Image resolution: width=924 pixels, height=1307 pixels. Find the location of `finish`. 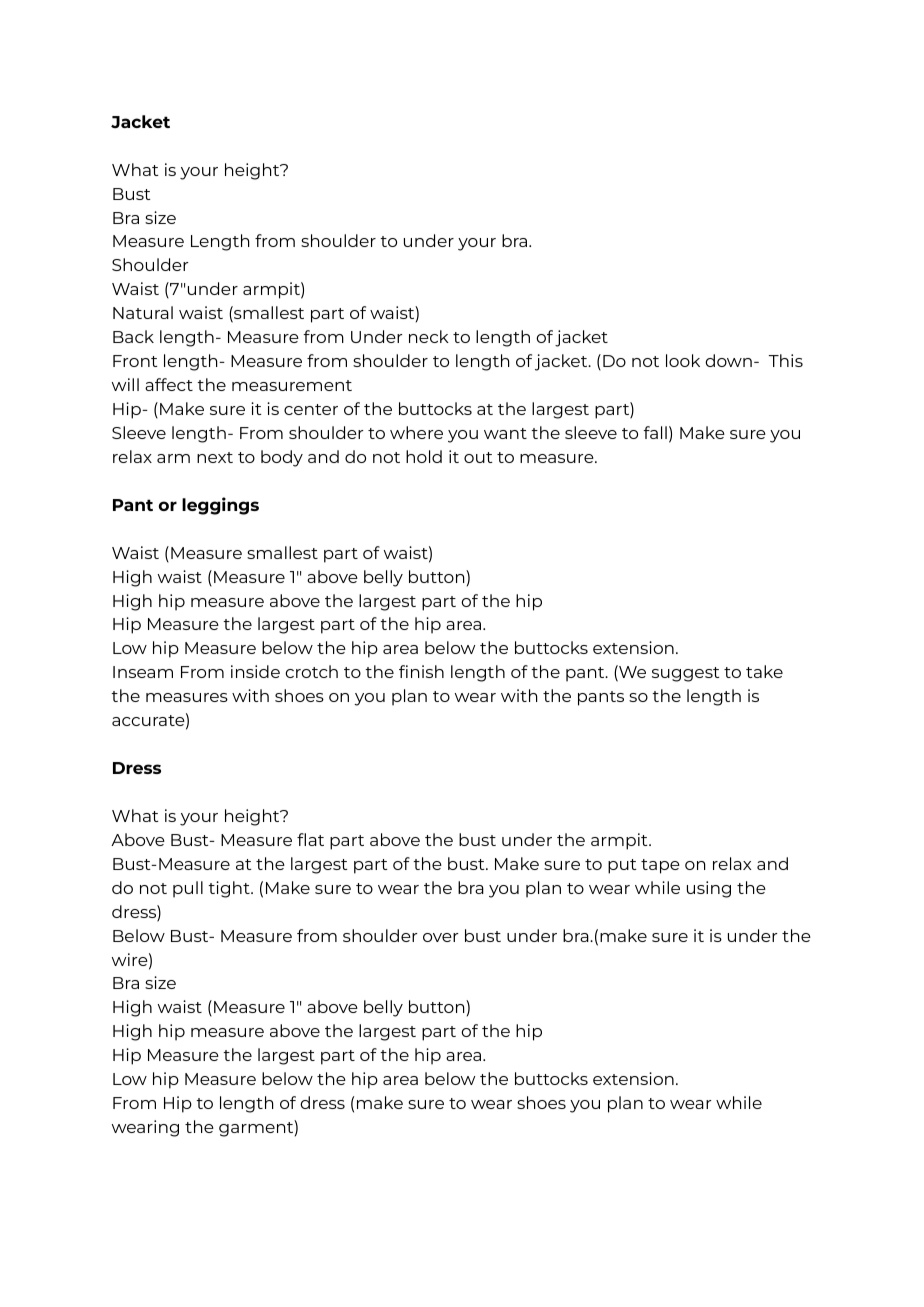

finish is located at coordinates (421, 671).
